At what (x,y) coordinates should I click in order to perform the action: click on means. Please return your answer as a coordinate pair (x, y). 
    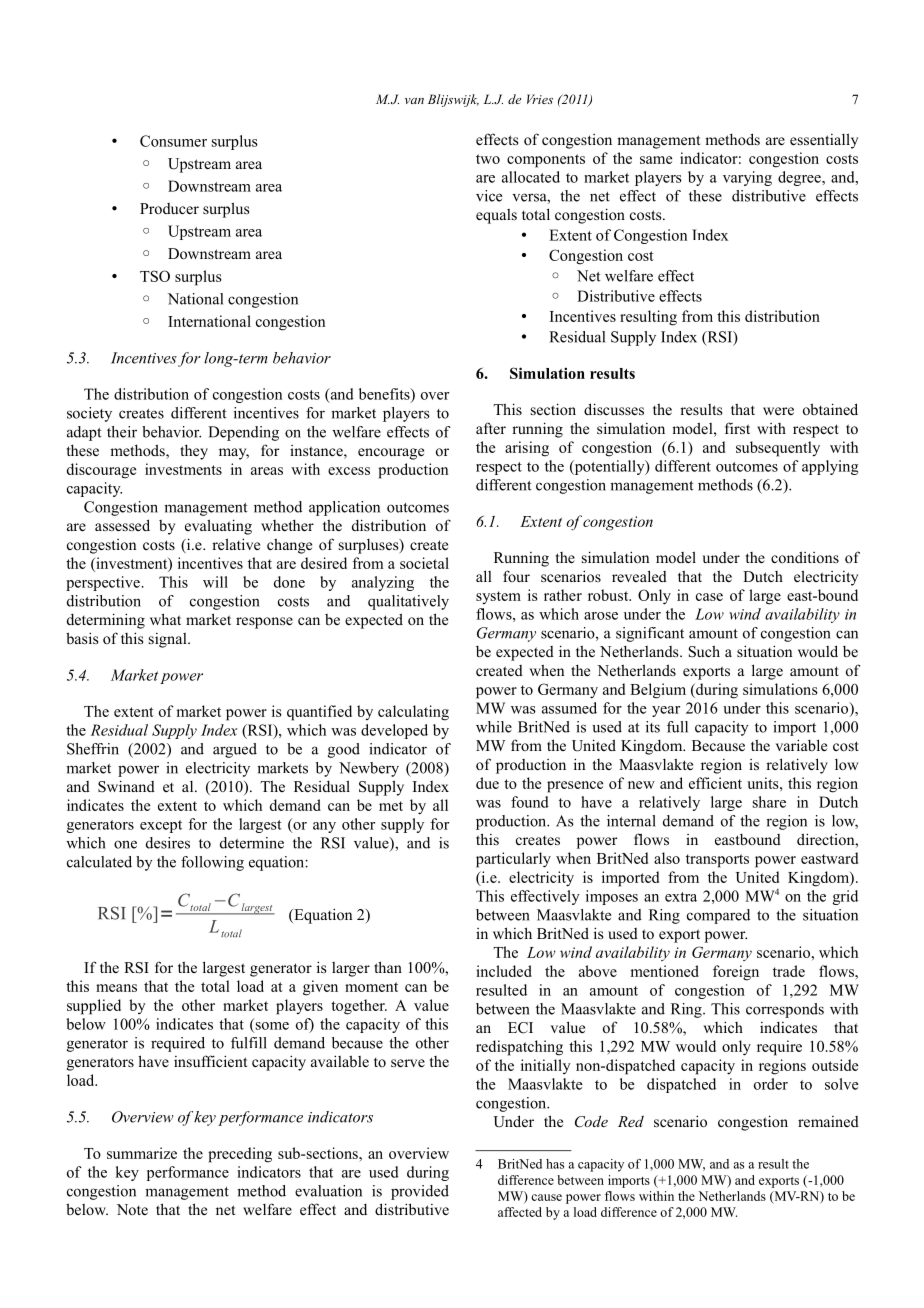
    Looking at the image, I should click on (116, 988).
